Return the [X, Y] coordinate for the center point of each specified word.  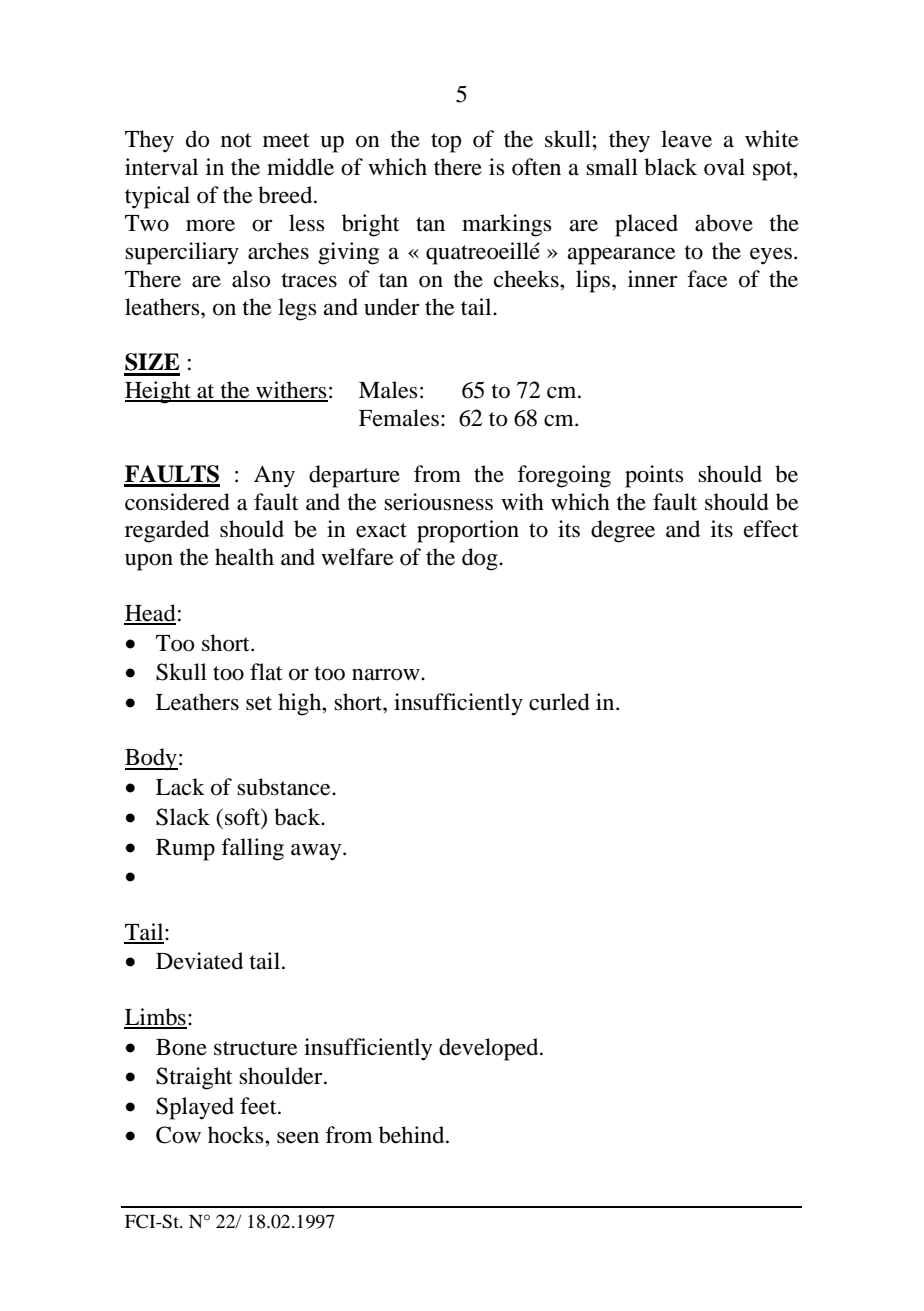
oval [724, 167]
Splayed [195, 1108]
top [446, 143]
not [236, 140]
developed [490, 1049]
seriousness [438, 502]
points [654, 476]
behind [413, 1135]
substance [285, 787]
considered [177, 502]
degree [623, 531]
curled [559, 702]
